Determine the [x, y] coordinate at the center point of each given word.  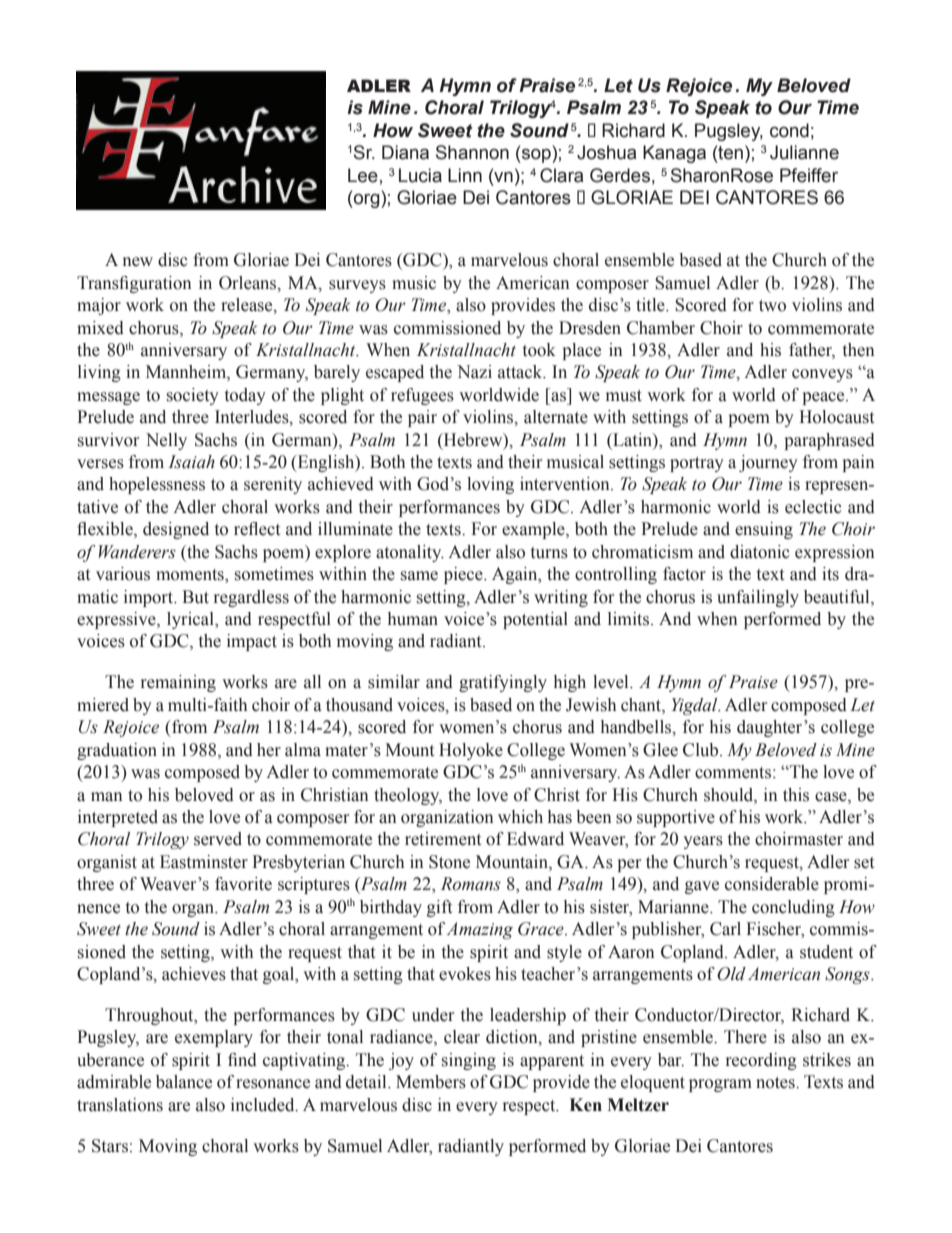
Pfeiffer [809, 175]
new [138, 262]
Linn [465, 175]
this [796, 795]
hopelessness [157, 485]
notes [776, 1083]
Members [431, 1082]
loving [490, 485]
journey [768, 463]
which [520, 817]
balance [184, 1082]
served [218, 839]
